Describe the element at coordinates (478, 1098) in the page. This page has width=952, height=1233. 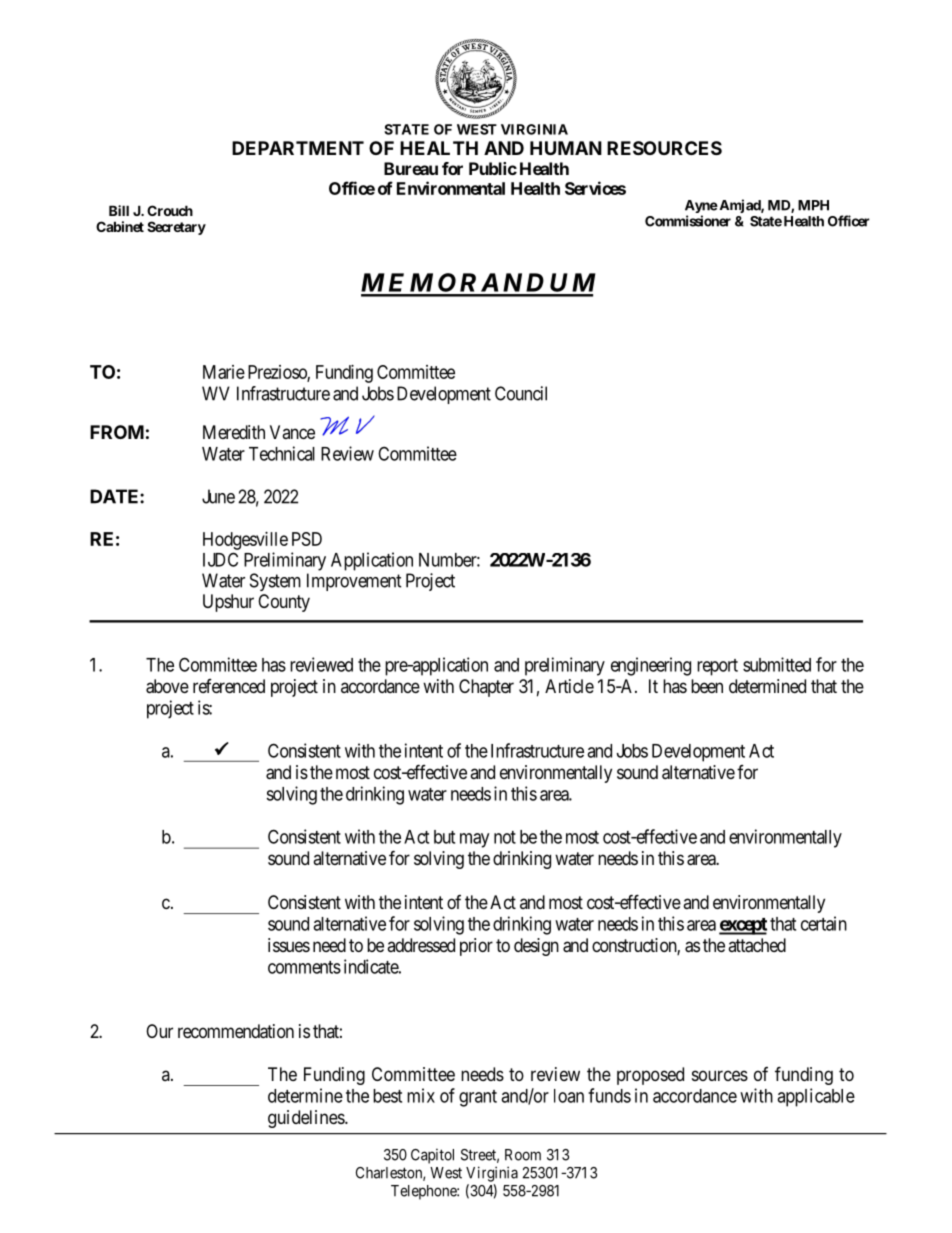
I see `grant` at that location.
